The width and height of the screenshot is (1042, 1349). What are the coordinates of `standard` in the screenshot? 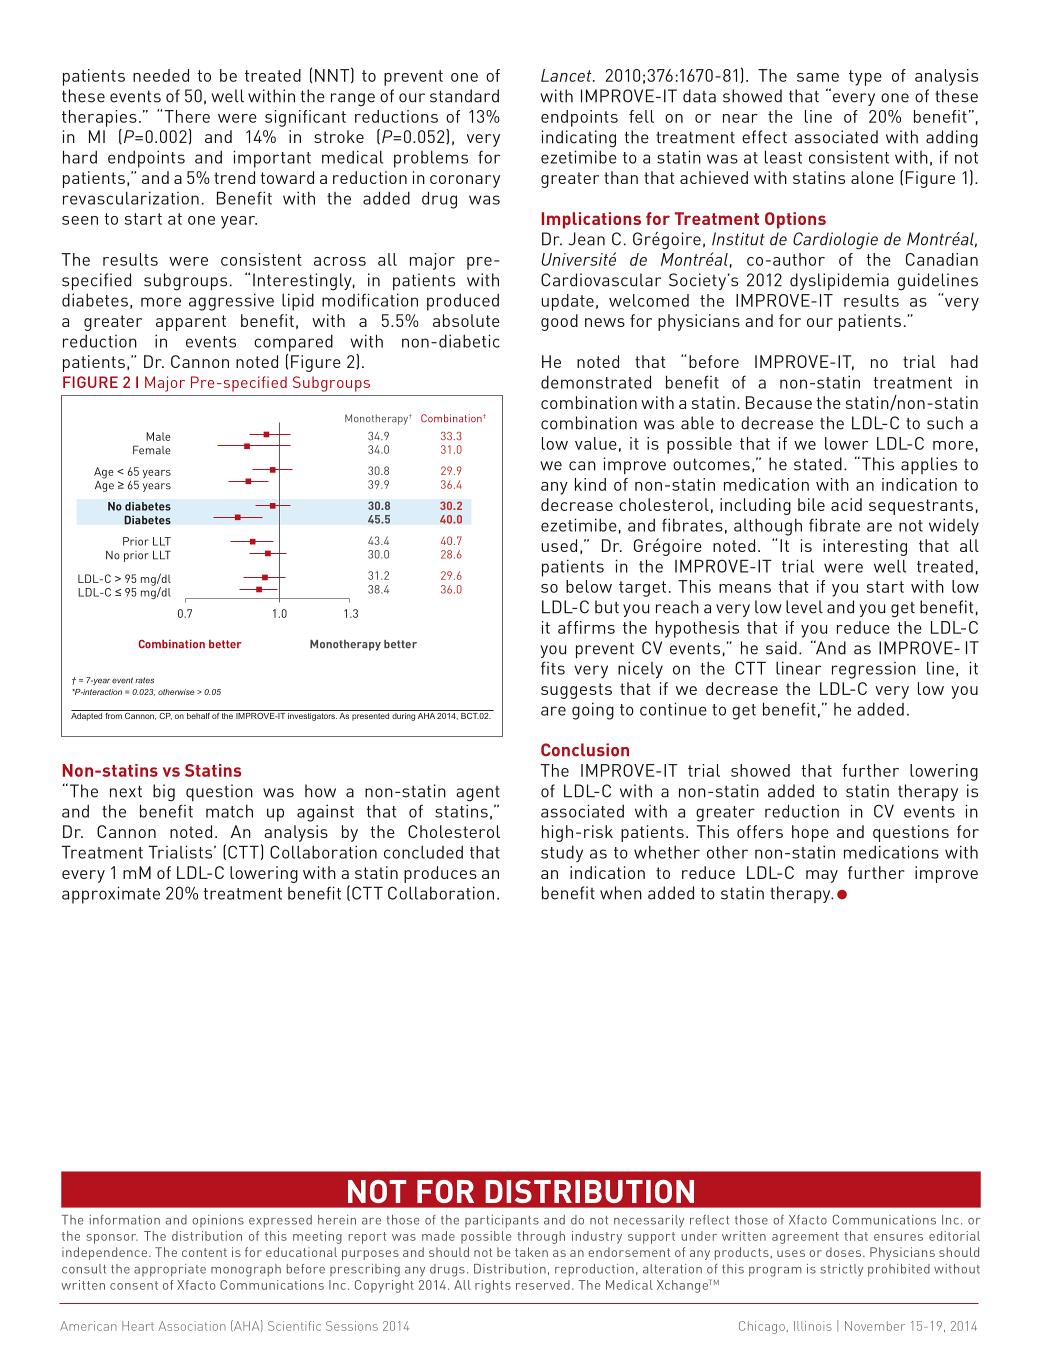 It's located at (464, 96).
